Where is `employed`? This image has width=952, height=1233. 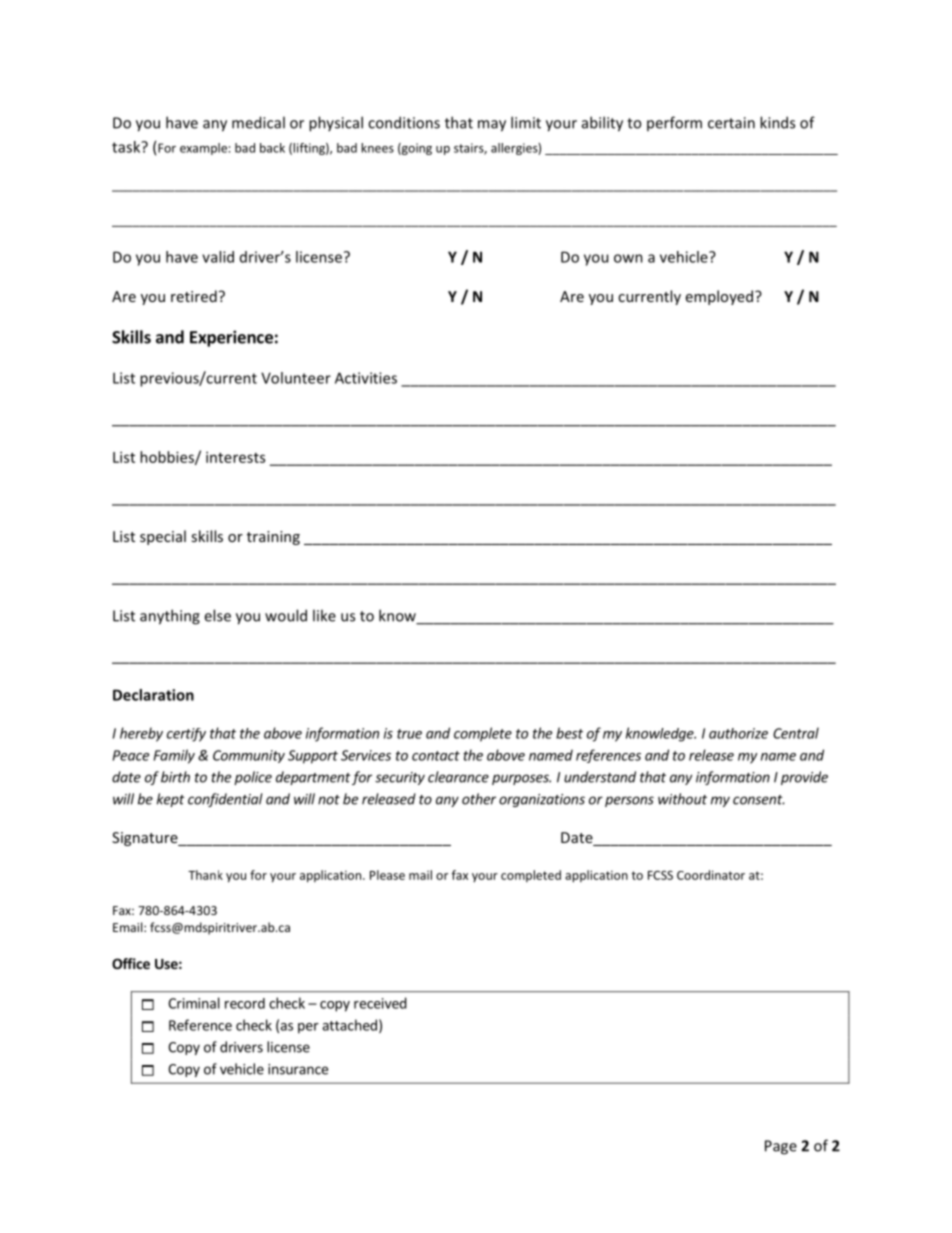
employed is located at coordinates (719, 297).
